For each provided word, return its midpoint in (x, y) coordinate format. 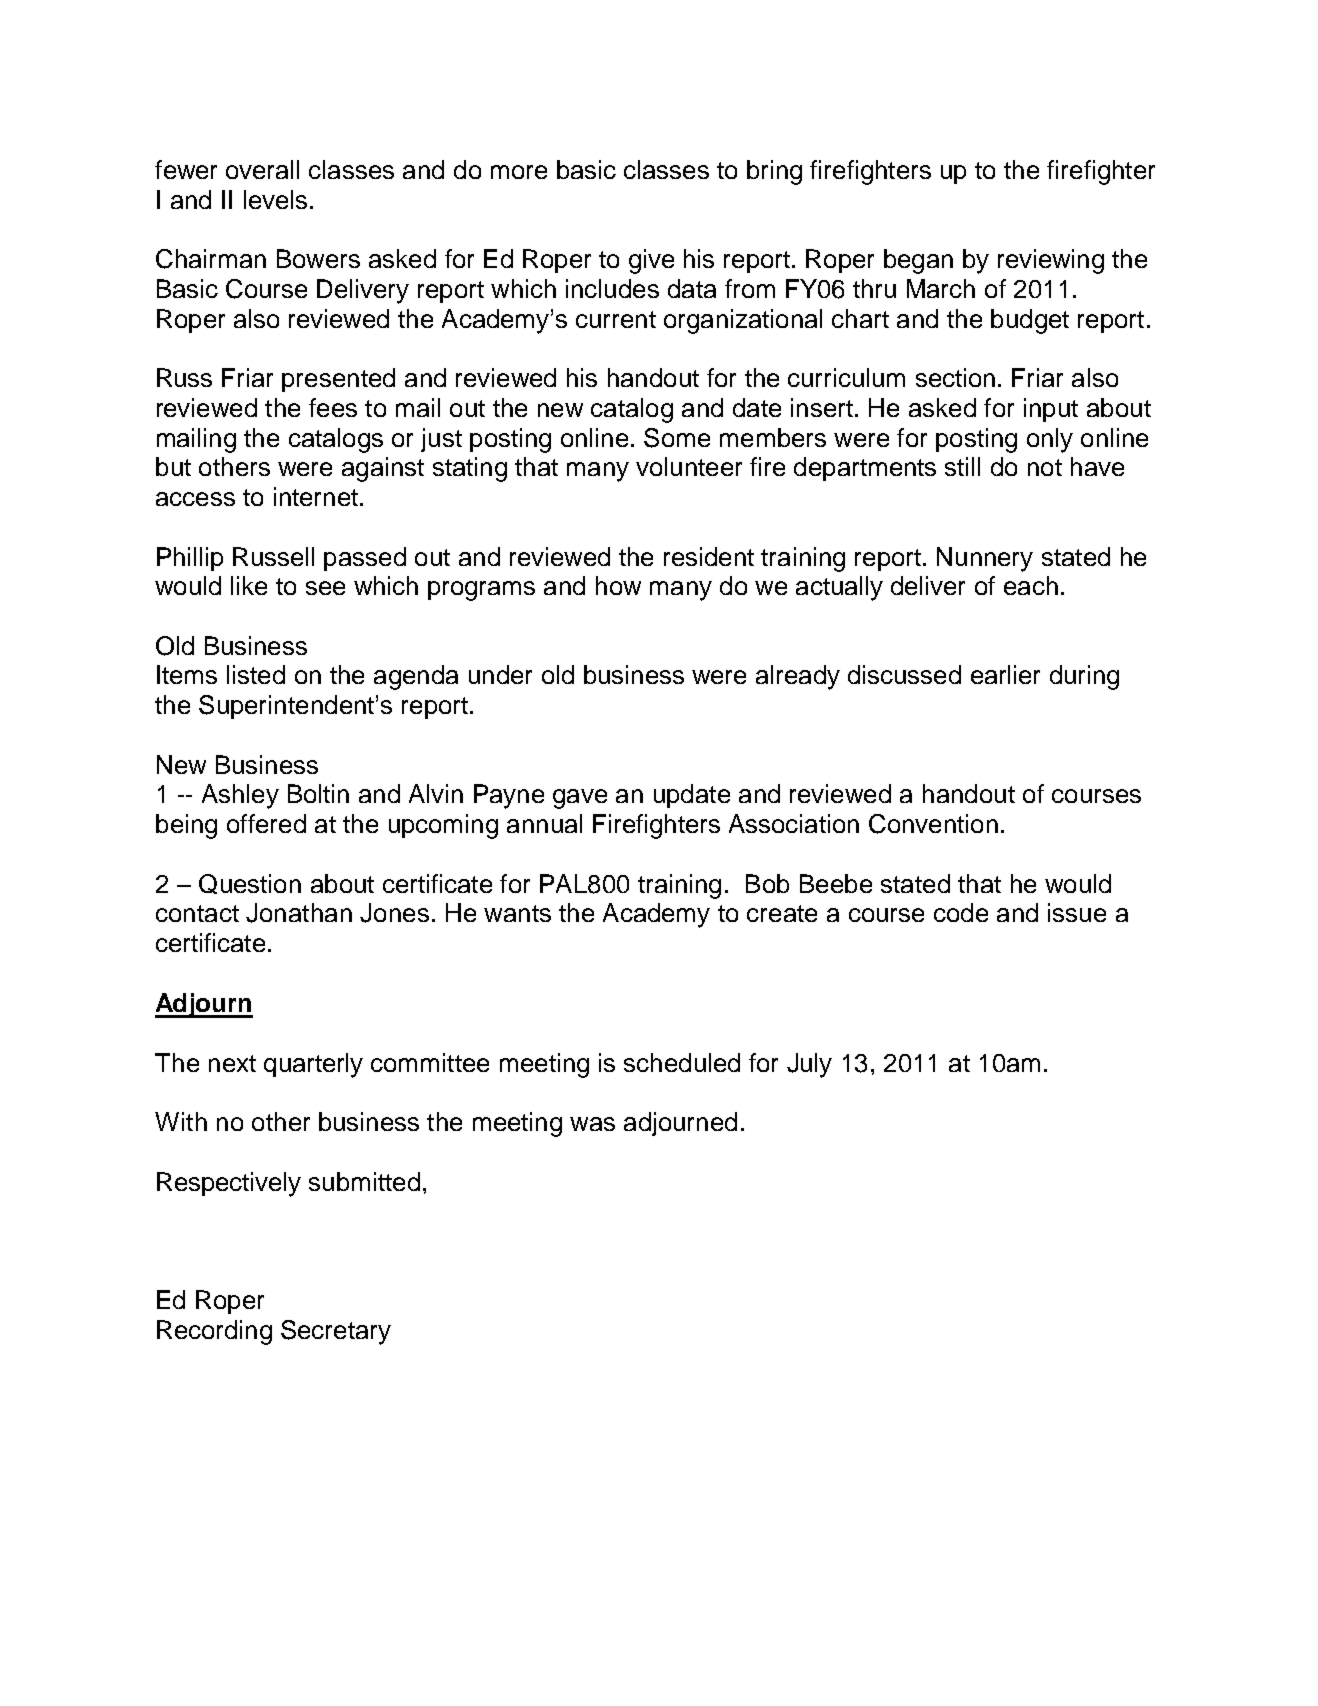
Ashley (240, 796)
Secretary (336, 1332)
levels (275, 199)
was (592, 1124)
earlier (1005, 674)
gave (580, 799)
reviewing (1051, 261)
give (651, 261)
